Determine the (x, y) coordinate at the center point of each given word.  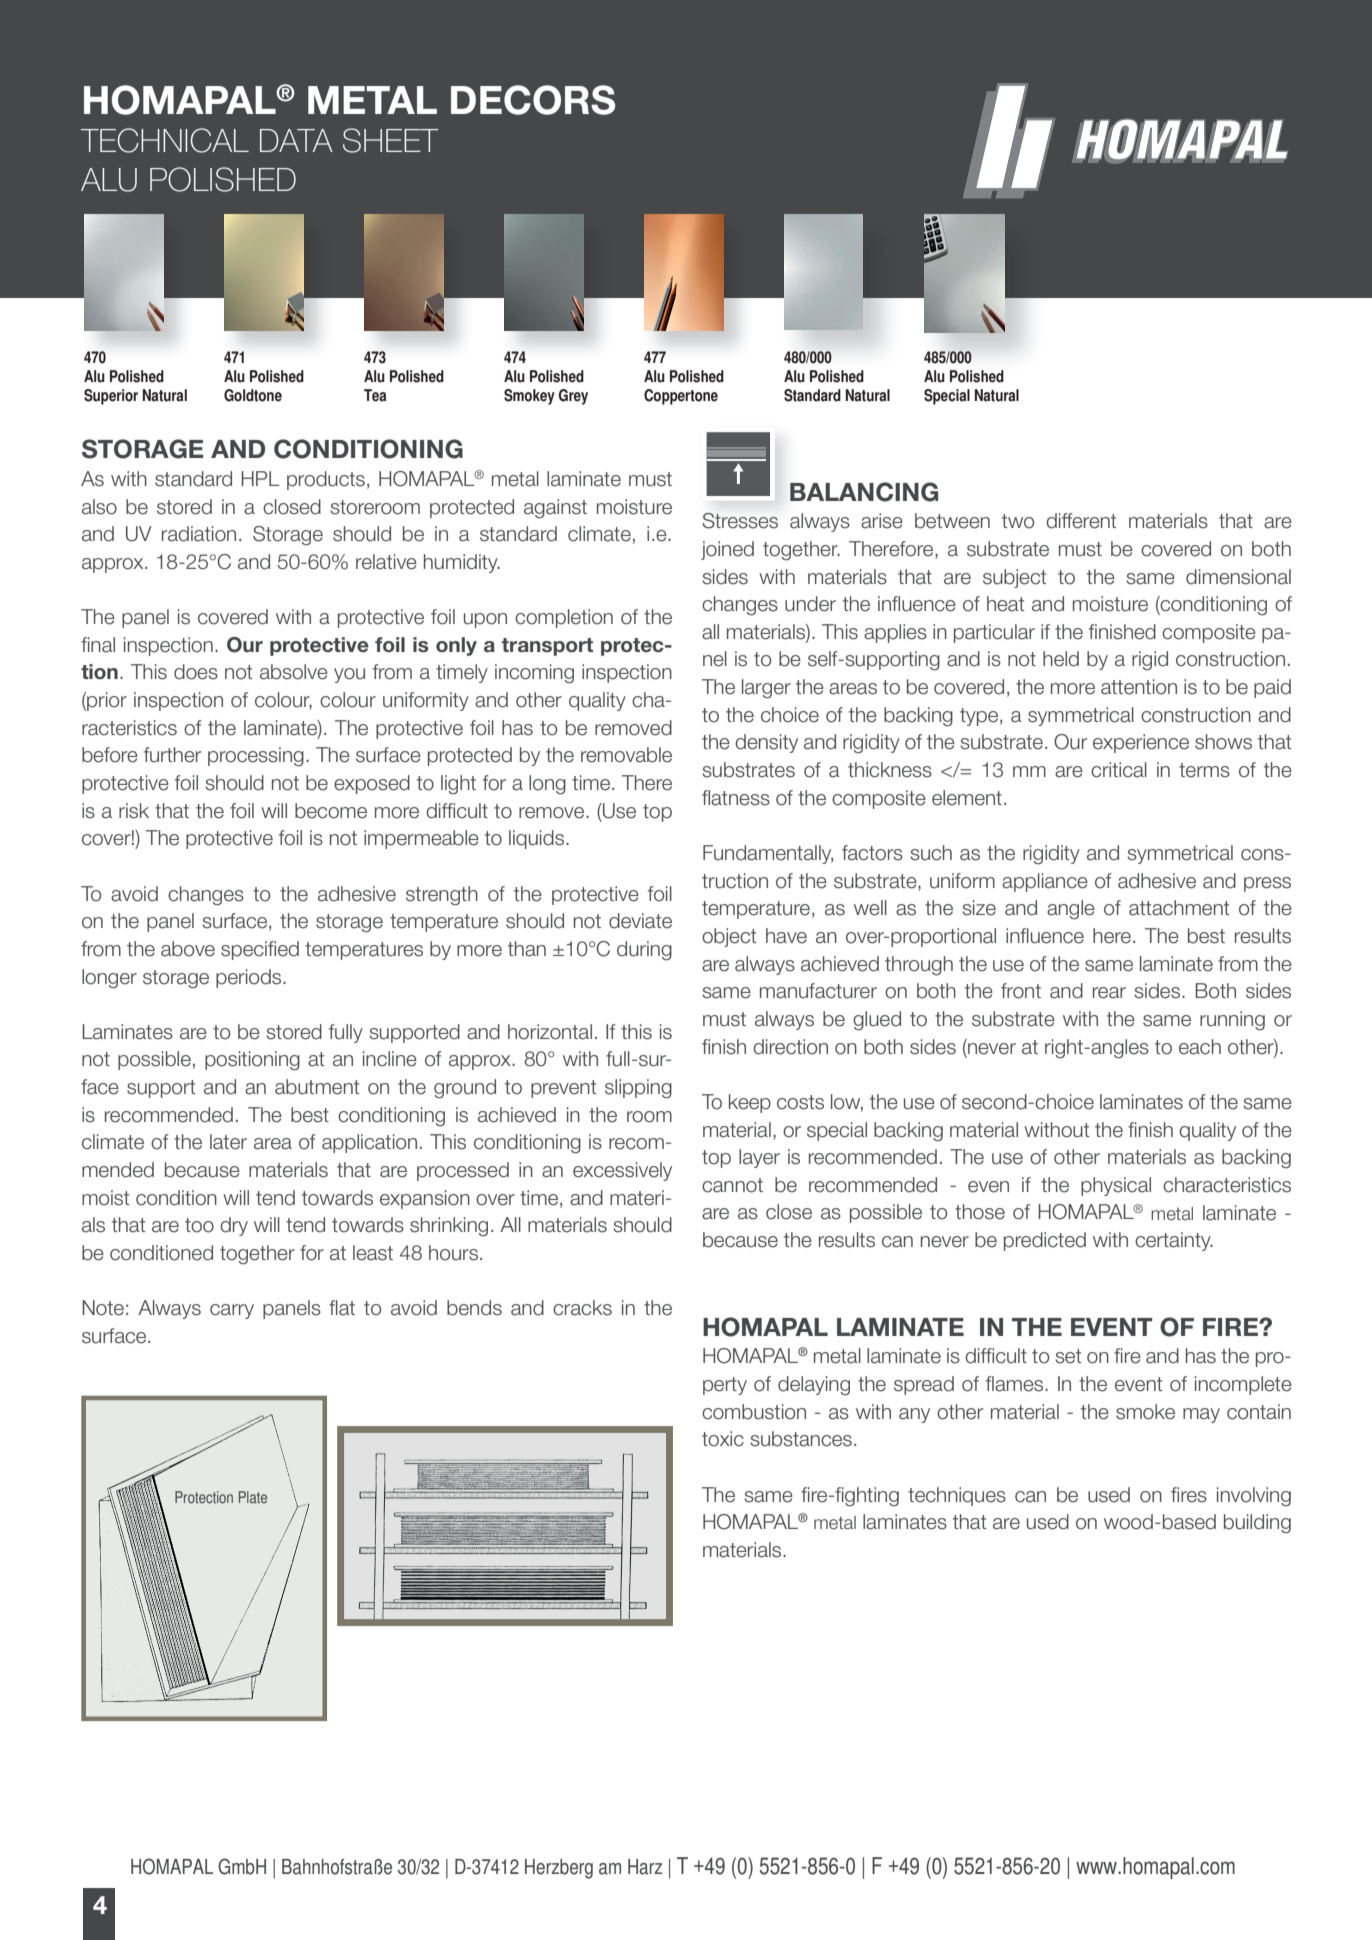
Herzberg (559, 1869)
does (196, 672)
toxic (723, 1439)
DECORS (533, 100)
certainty (1174, 1241)
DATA (296, 140)
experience (1141, 743)
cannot (732, 1185)
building (1257, 1523)
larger (766, 688)
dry (234, 1226)
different (1081, 521)
